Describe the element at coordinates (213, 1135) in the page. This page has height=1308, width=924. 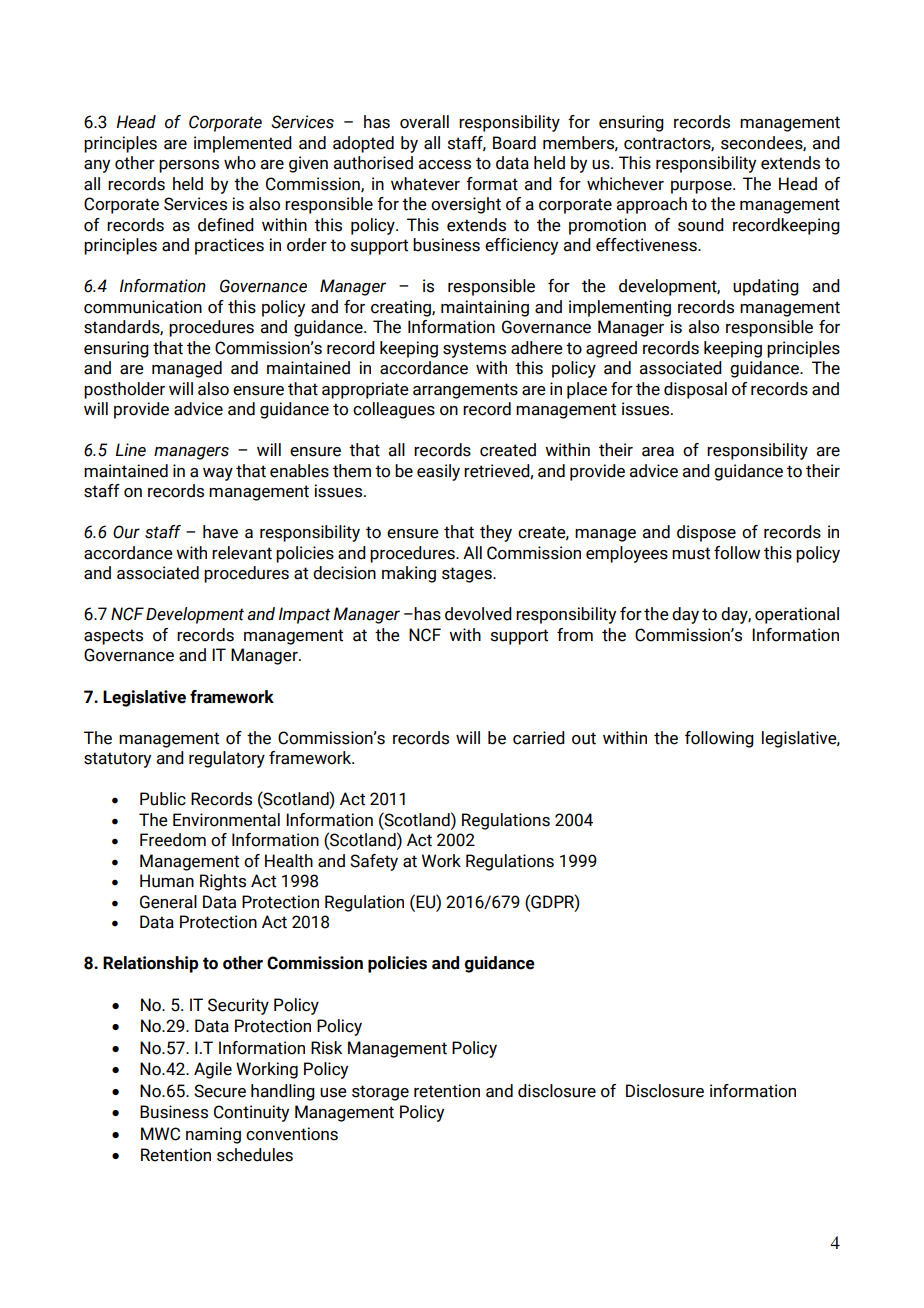
I see `naming` at that location.
